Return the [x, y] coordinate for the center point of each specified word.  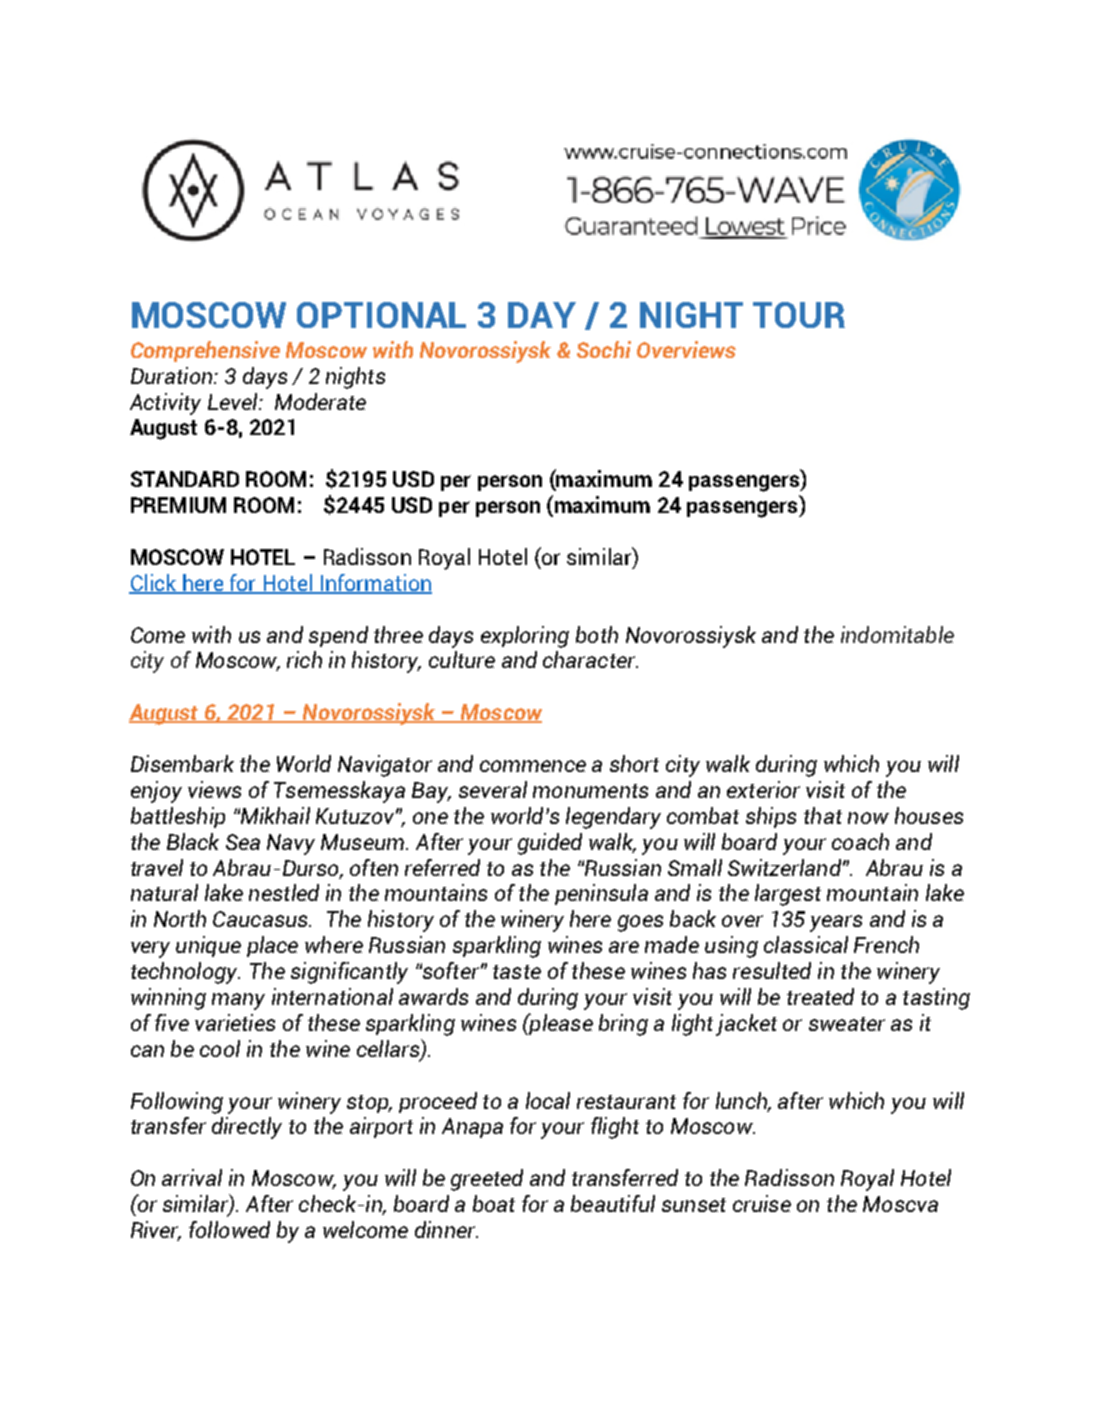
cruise [762, 1203]
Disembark [182, 763]
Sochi [604, 349]
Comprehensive [205, 351]
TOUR [799, 315]
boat [494, 1203]
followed [229, 1229]
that [823, 815]
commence [533, 766]
